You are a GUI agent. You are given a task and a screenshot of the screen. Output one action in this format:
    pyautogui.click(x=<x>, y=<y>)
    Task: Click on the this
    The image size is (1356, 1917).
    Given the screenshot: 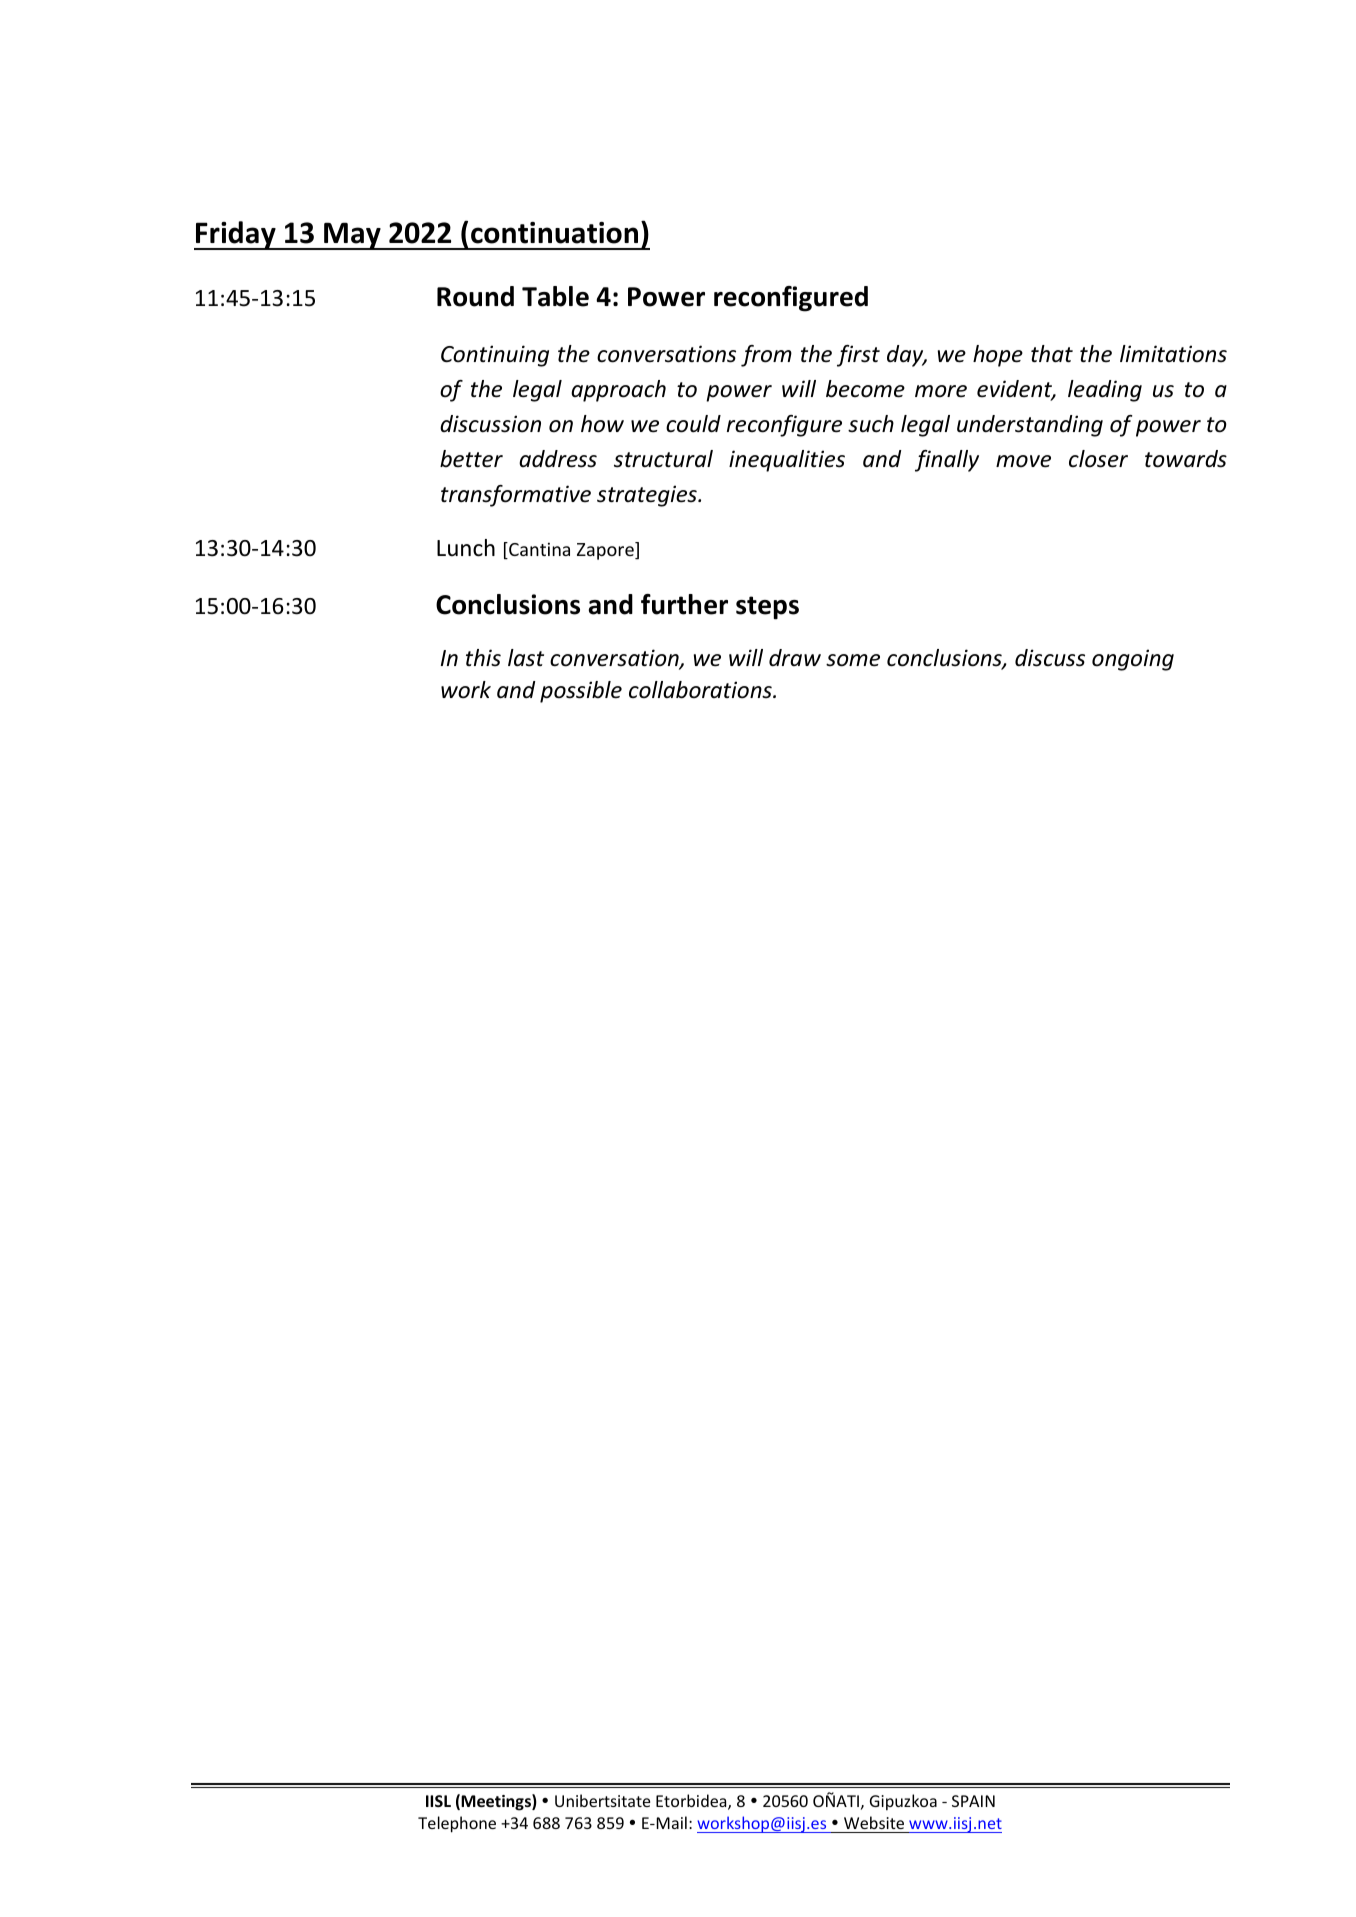 What is the action you would take?
    pyautogui.click(x=483, y=658)
